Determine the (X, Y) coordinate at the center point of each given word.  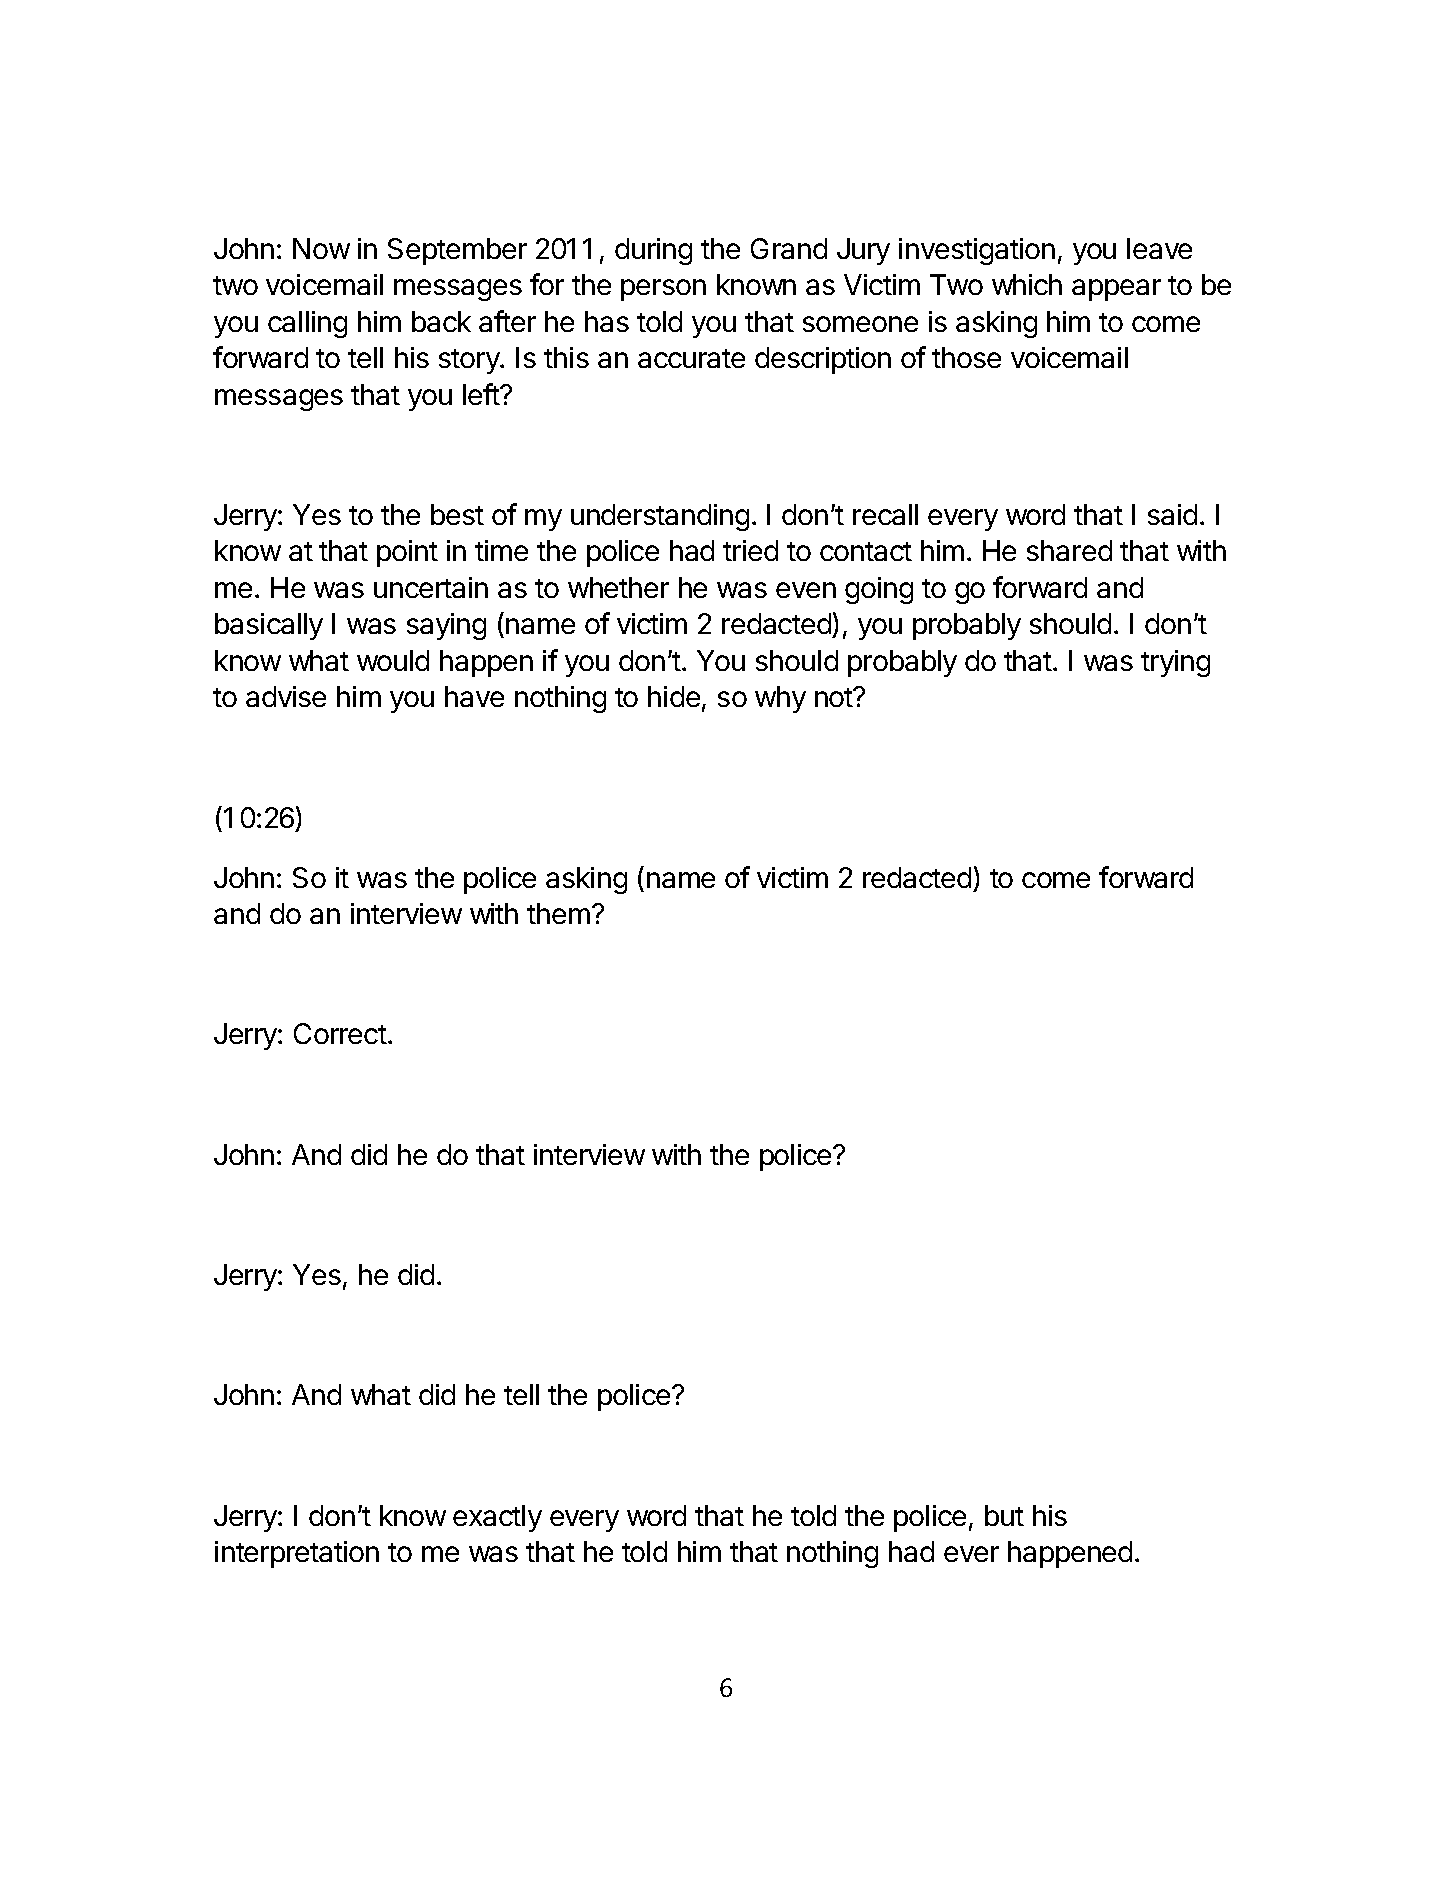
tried (750, 550)
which (1027, 284)
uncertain (431, 587)
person (663, 290)
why (780, 699)
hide (674, 696)
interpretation (297, 1554)
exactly (497, 1518)
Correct (340, 1033)
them (558, 913)
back (441, 321)
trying (1175, 663)
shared (1069, 550)
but (1004, 1515)
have (474, 696)
